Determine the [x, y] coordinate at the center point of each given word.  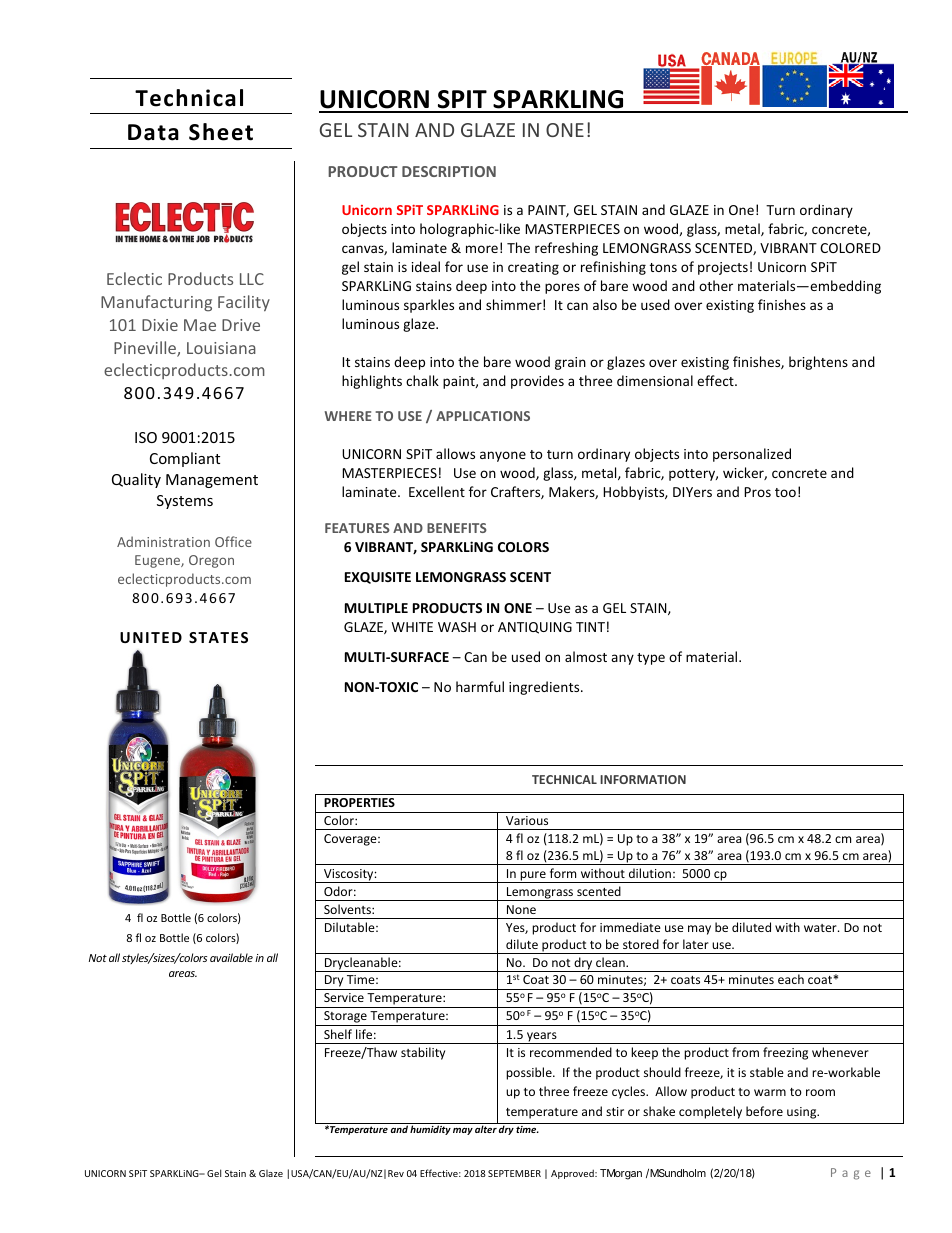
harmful [480, 686]
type [651, 659]
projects [723, 268]
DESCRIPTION [449, 171]
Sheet [221, 132]
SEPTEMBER [514, 1173]
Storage [345, 1018]
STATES [218, 637]
